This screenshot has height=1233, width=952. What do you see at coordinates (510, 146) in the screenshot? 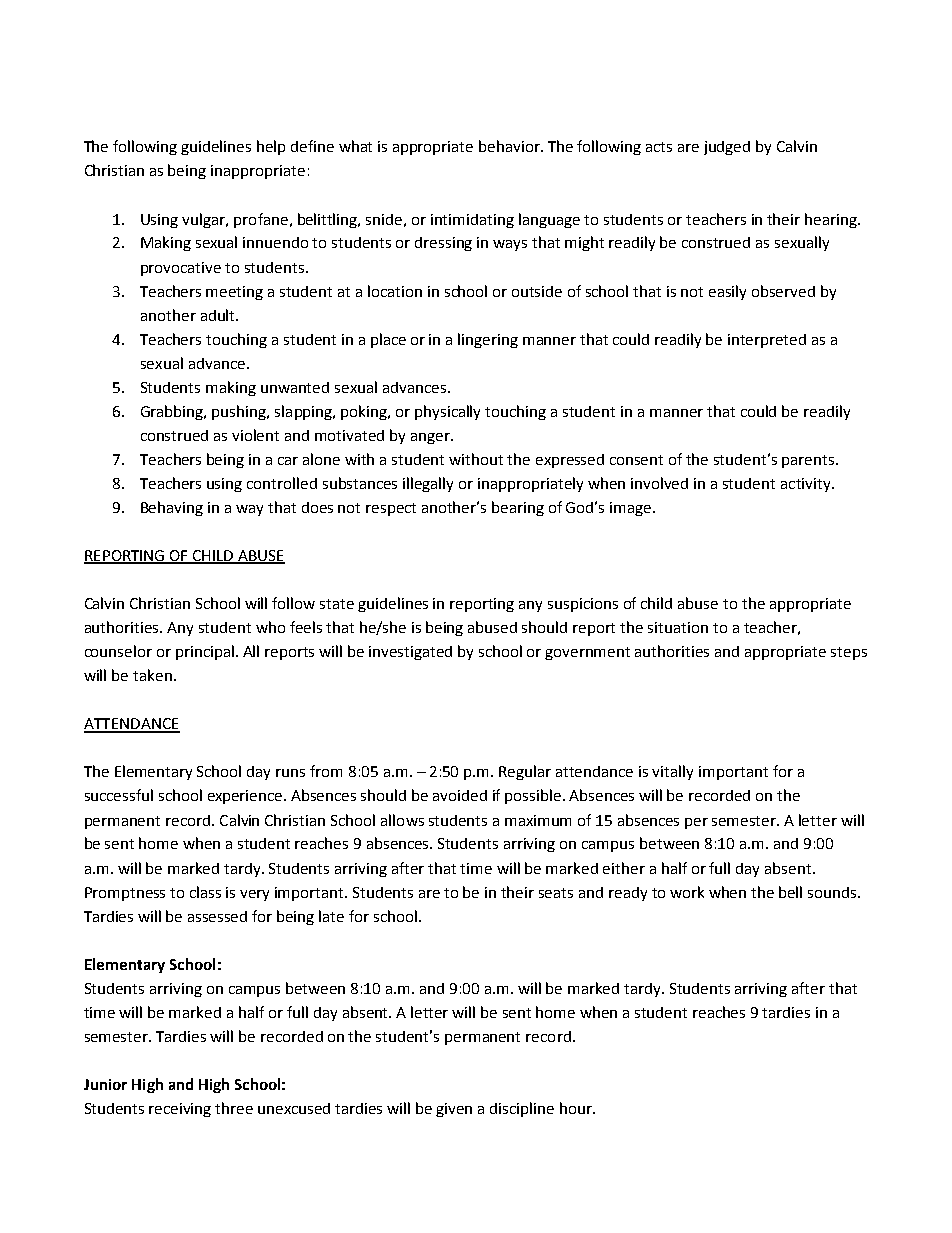
I see `behavior` at bounding box center [510, 146].
